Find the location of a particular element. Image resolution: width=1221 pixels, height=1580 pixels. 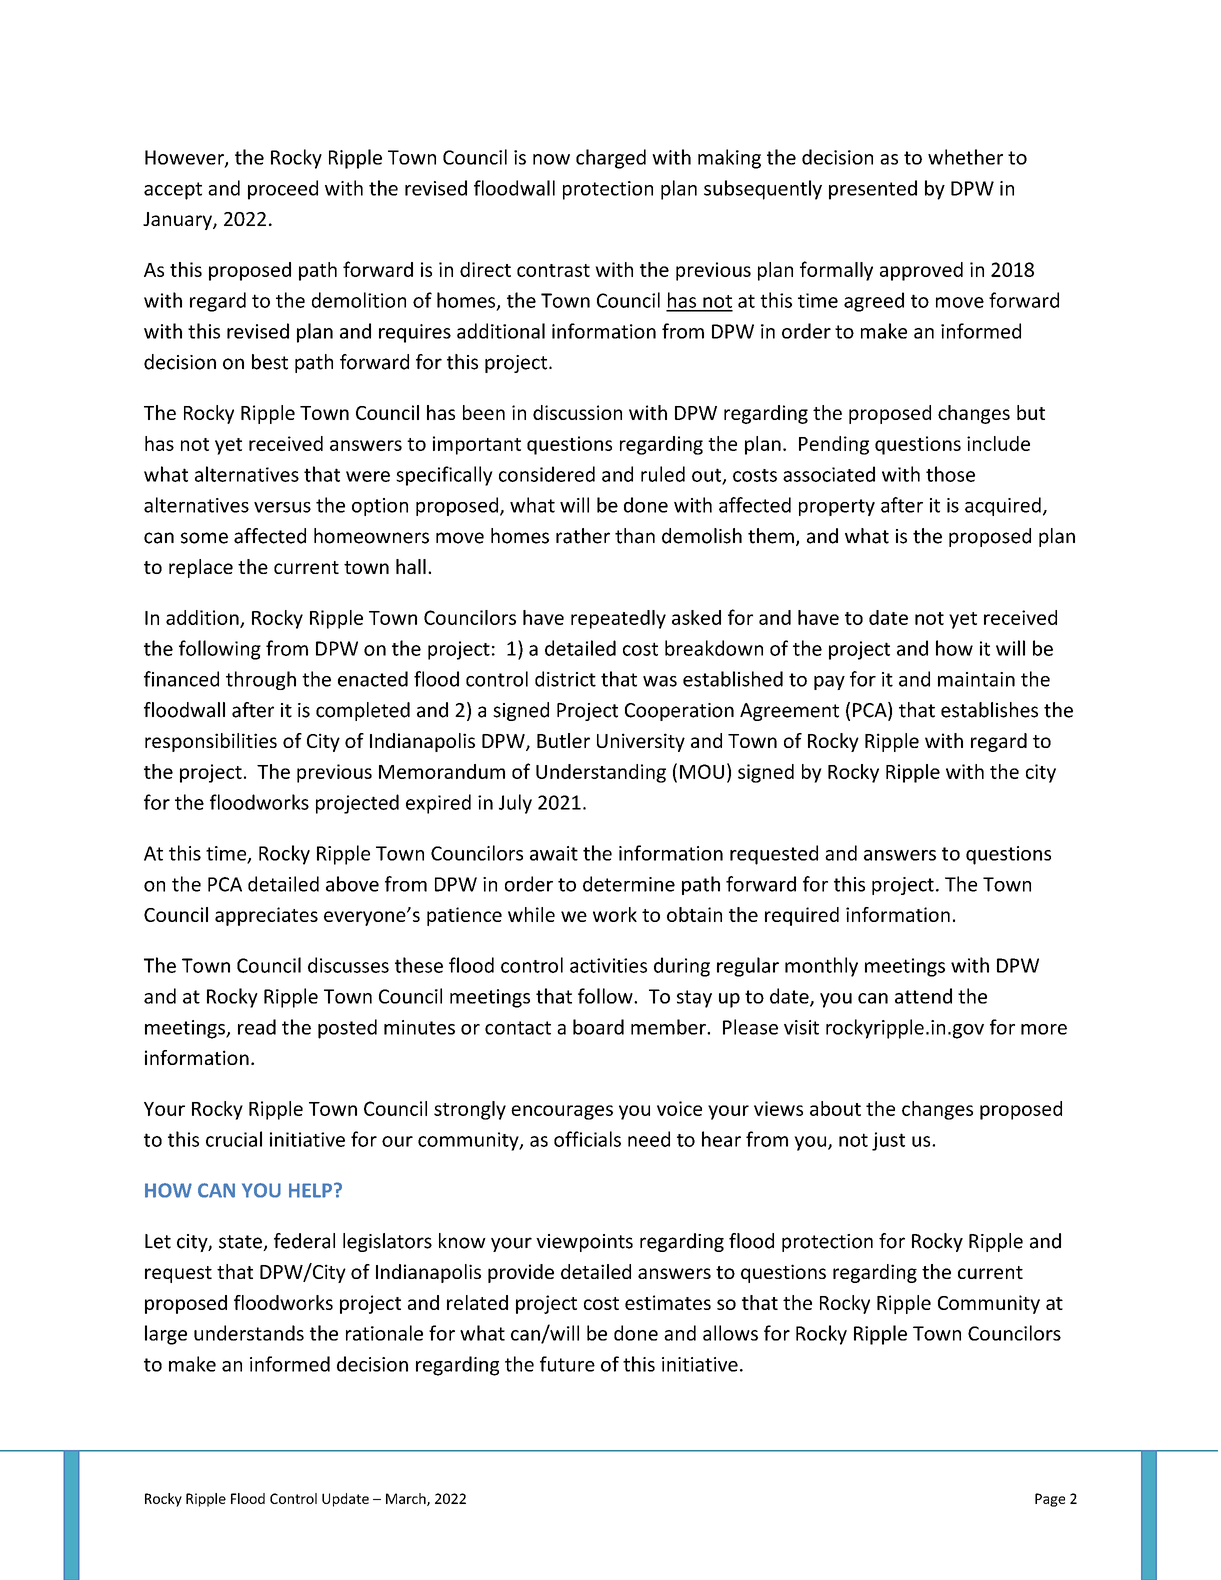

attend is located at coordinates (923, 996).
